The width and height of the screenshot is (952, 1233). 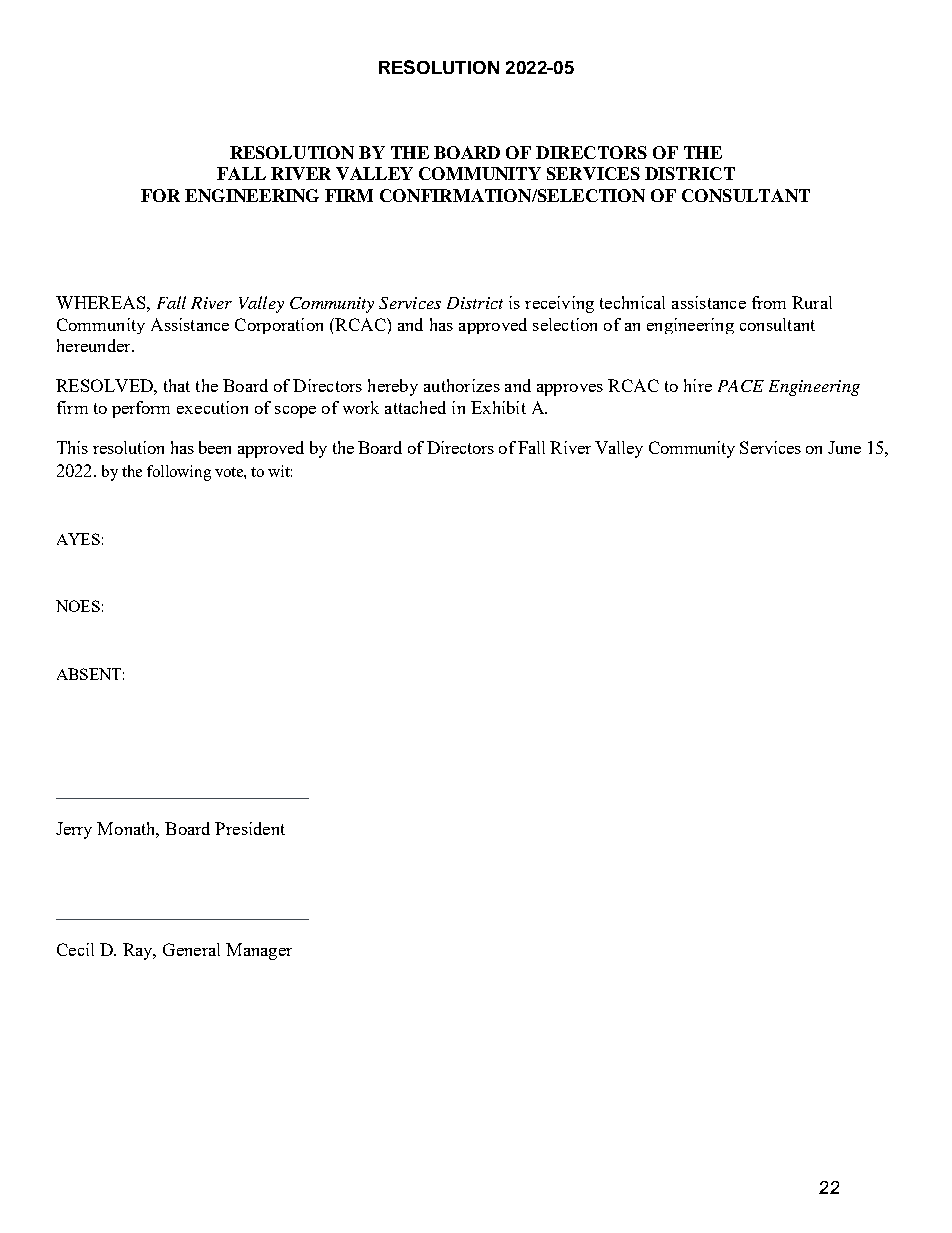 What do you see at coordinates (78, 539) in the screenshot?
I see `AYES` at bounding box center [78, 539].
